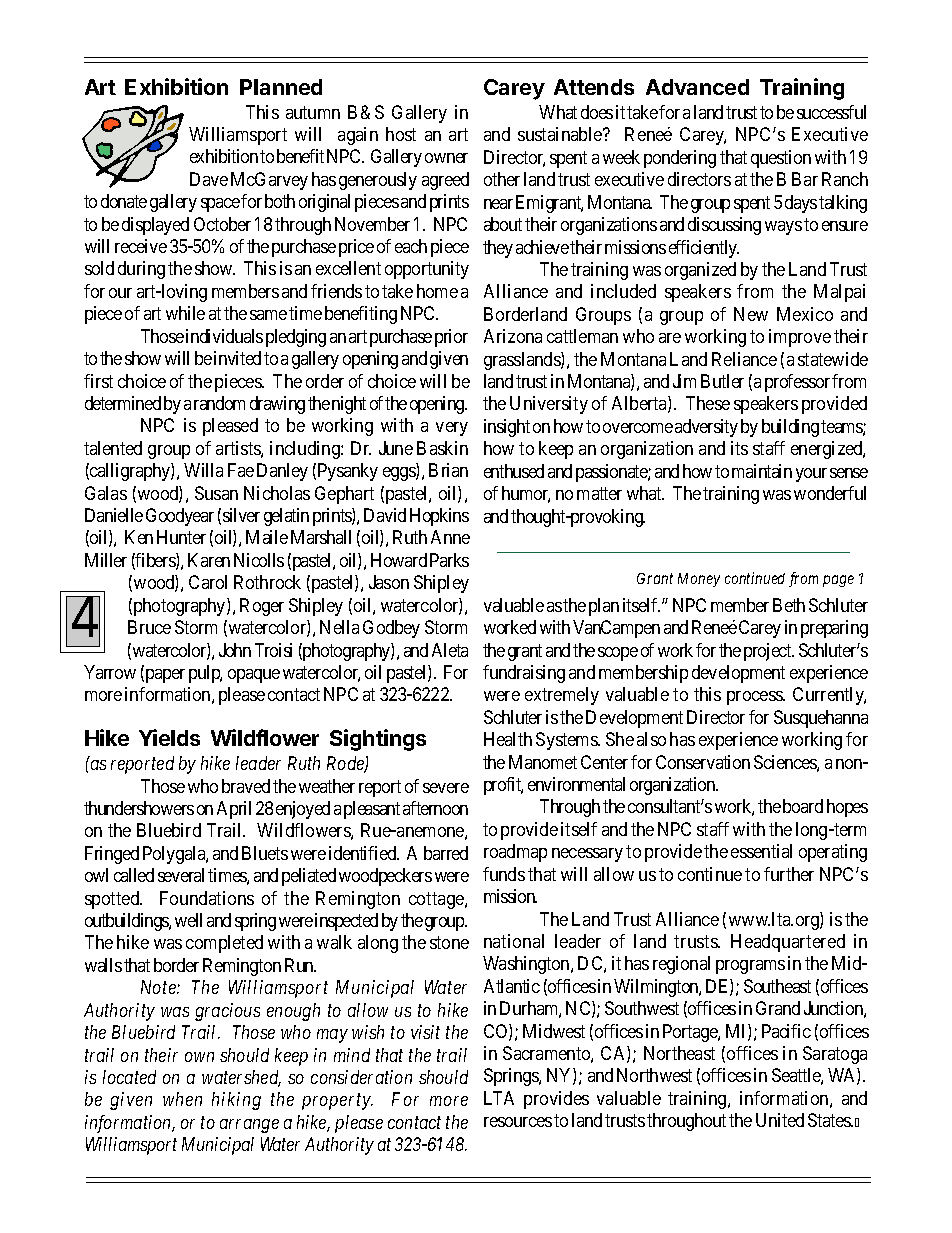 The image size is (952, 1233). What do you see at coordinates (450, 650) in the screenshot?
I see `Aleta` at bounding box center [450, 650].
